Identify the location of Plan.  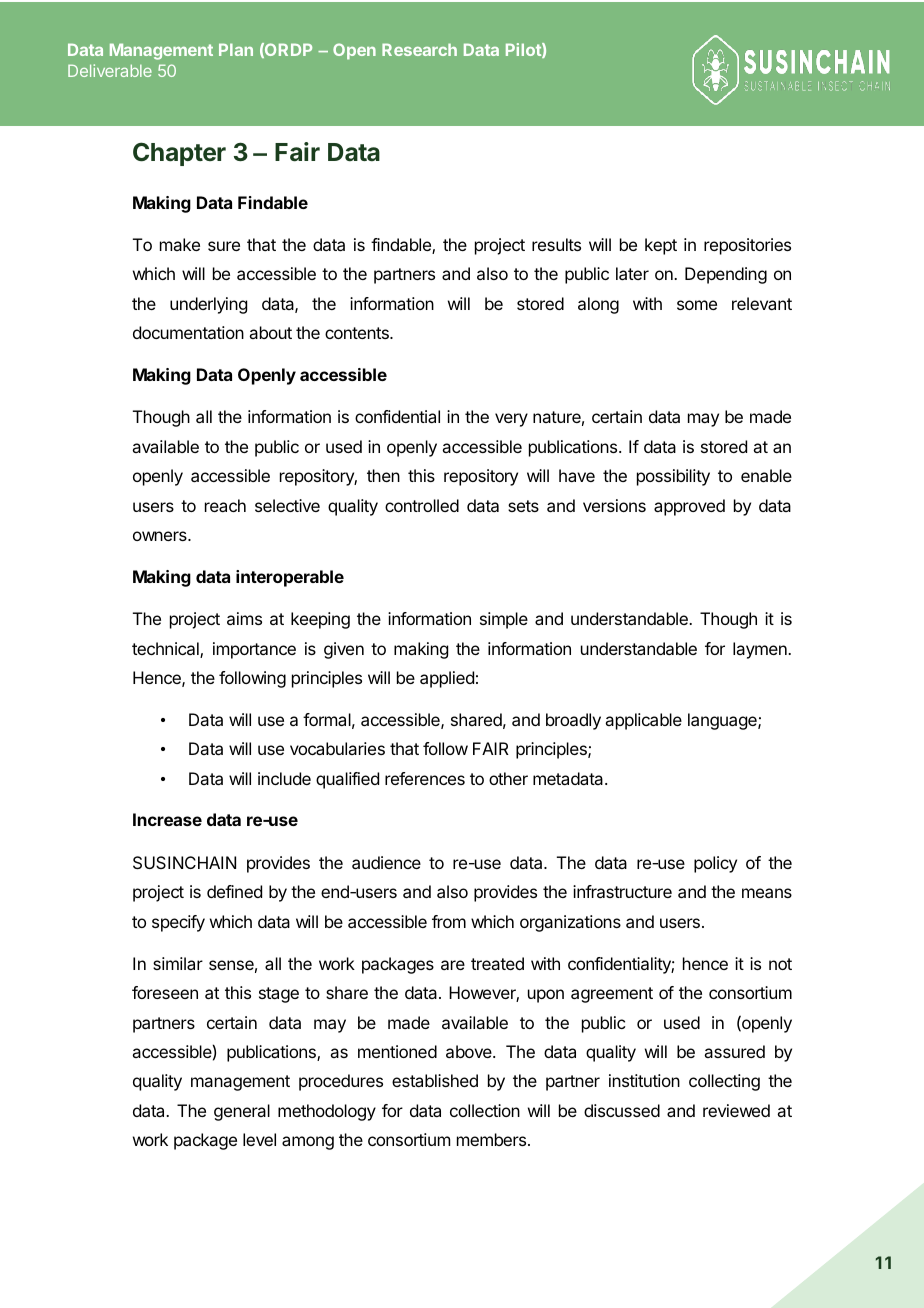
(236, 49).
